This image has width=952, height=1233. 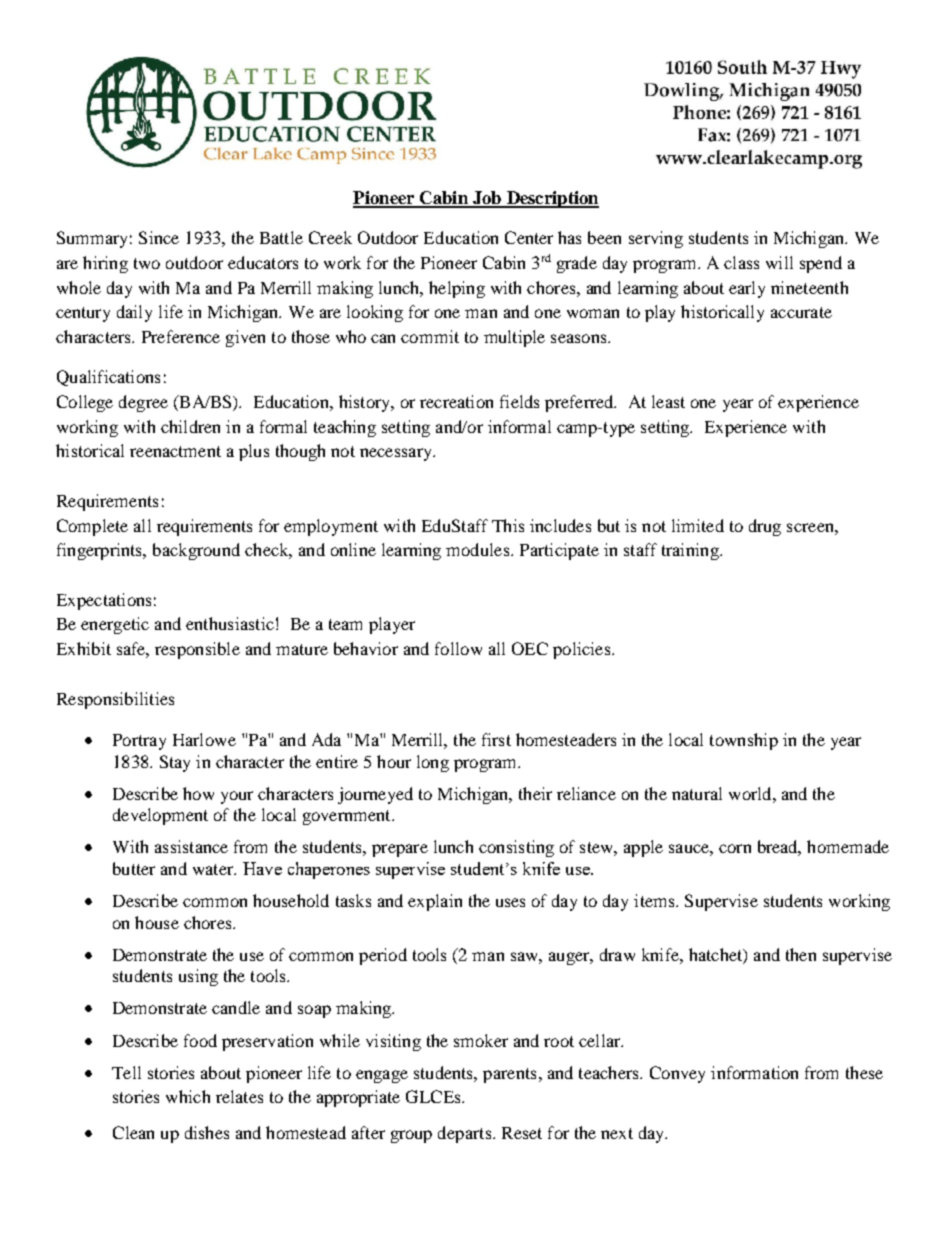 I want to click on information, so click(x=754, y=1072).
